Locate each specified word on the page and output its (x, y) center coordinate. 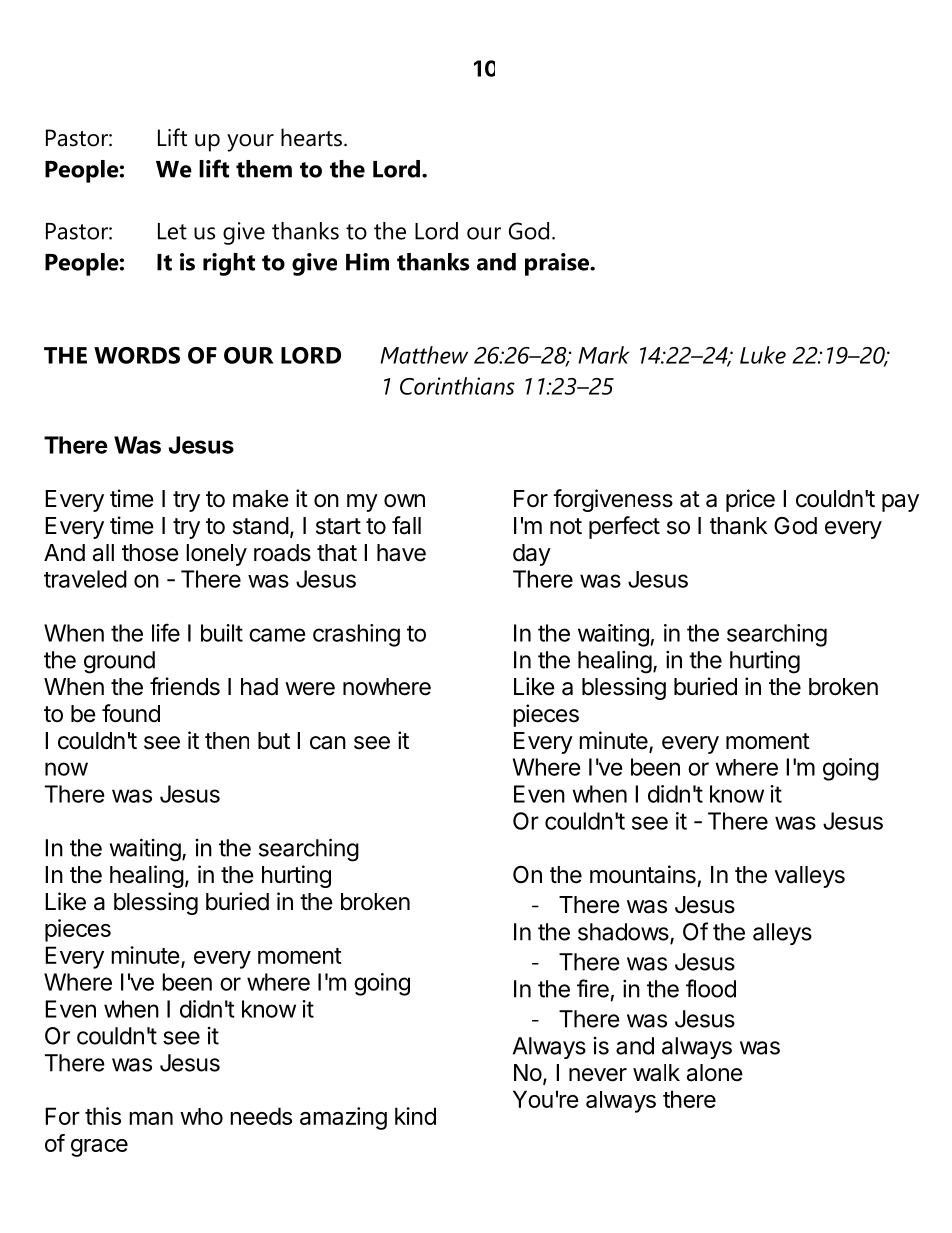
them (264, 169)
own (404, 501)
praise (558, 264)
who (201, 1116)
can (328, 743)
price (750, 500)
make (261, 499)
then (227, 741)
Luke (763, 355)
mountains (643, 874)
